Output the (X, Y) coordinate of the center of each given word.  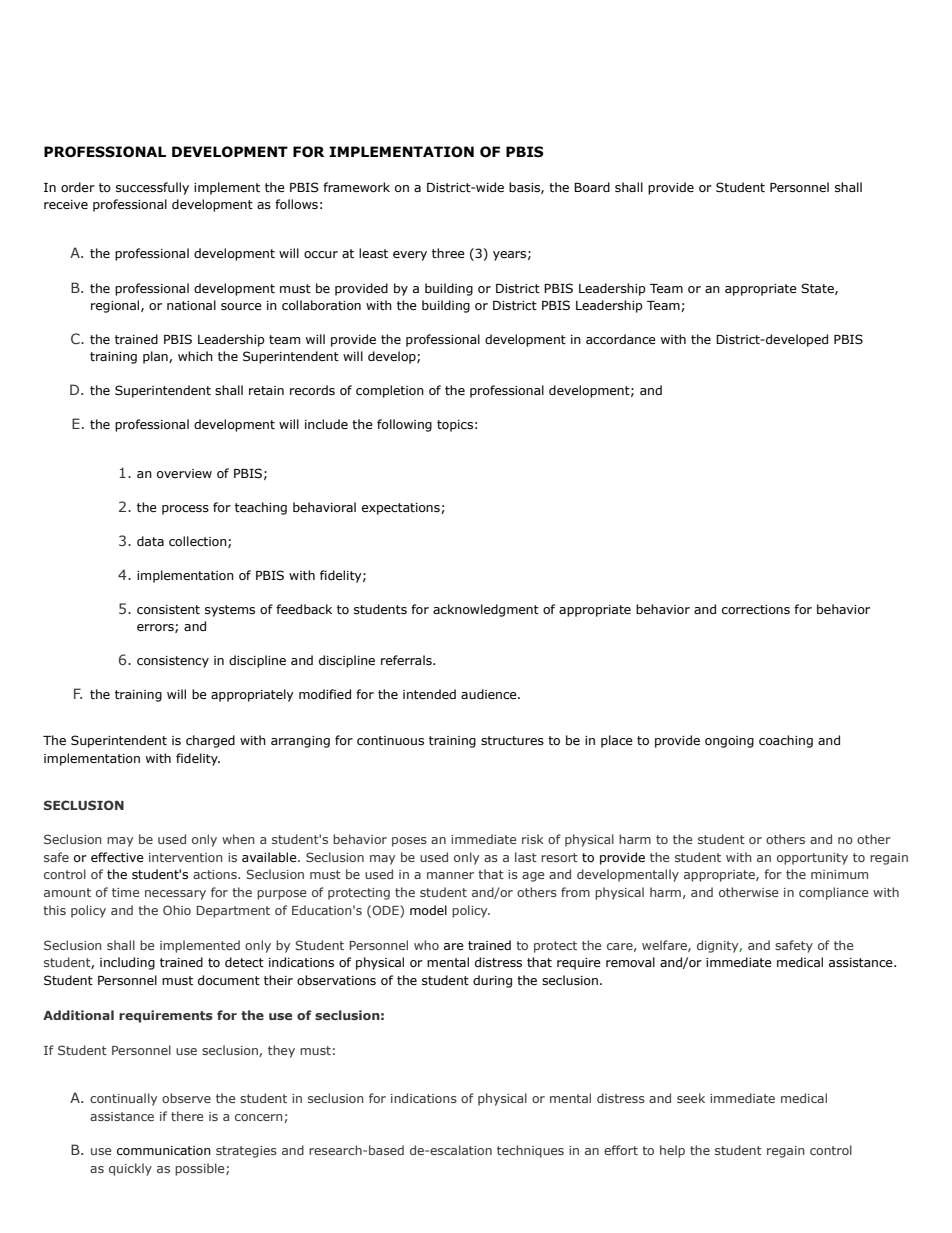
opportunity (812, 859)
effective (117, 857)
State (818, 289)
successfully (152, 188)
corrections (756, 609)
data (150, 541)
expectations (402, 509)
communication (164, 1150)
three (448, 253)
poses (409, 842)
